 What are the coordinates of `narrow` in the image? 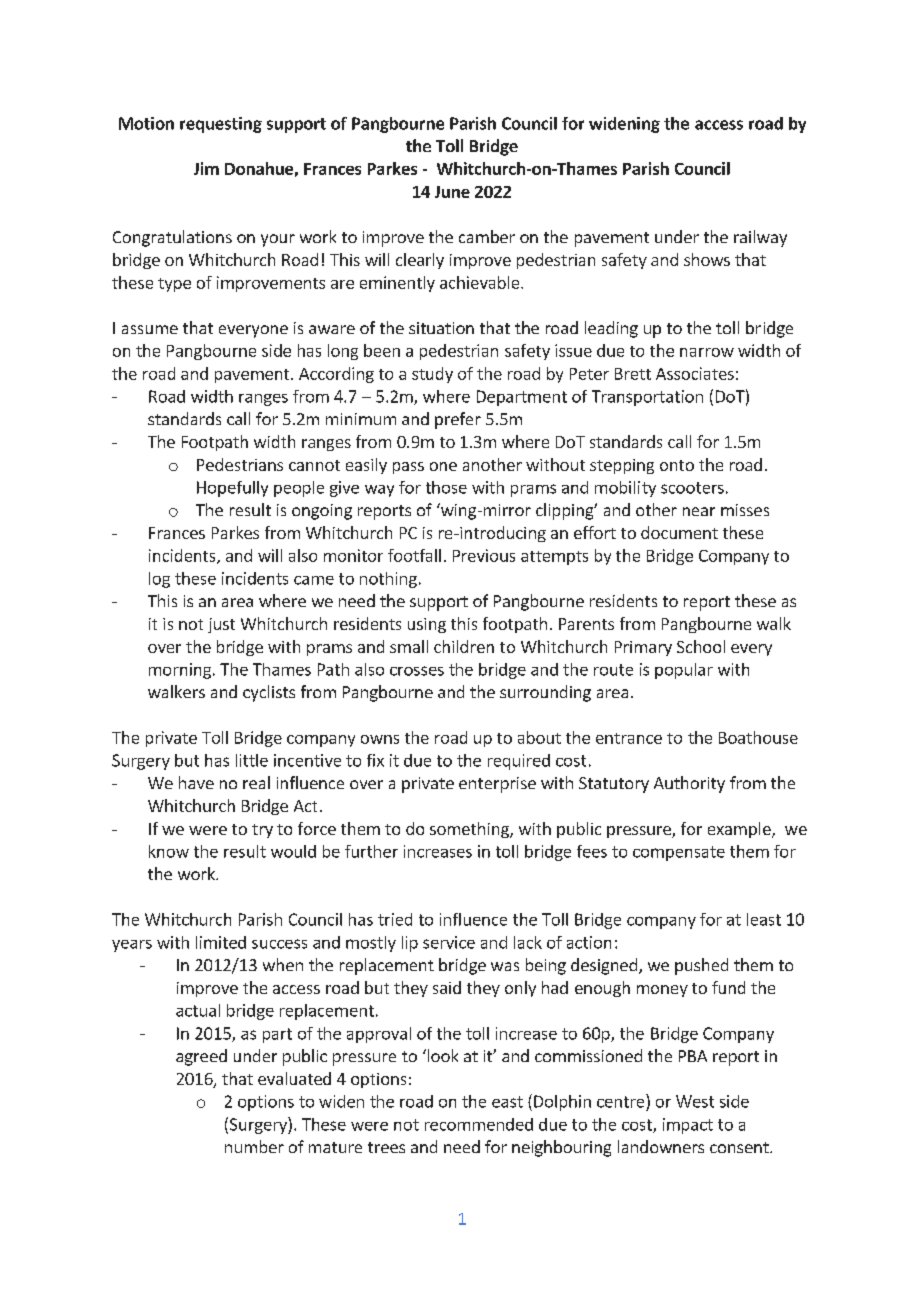 It's located at (707, 352).
